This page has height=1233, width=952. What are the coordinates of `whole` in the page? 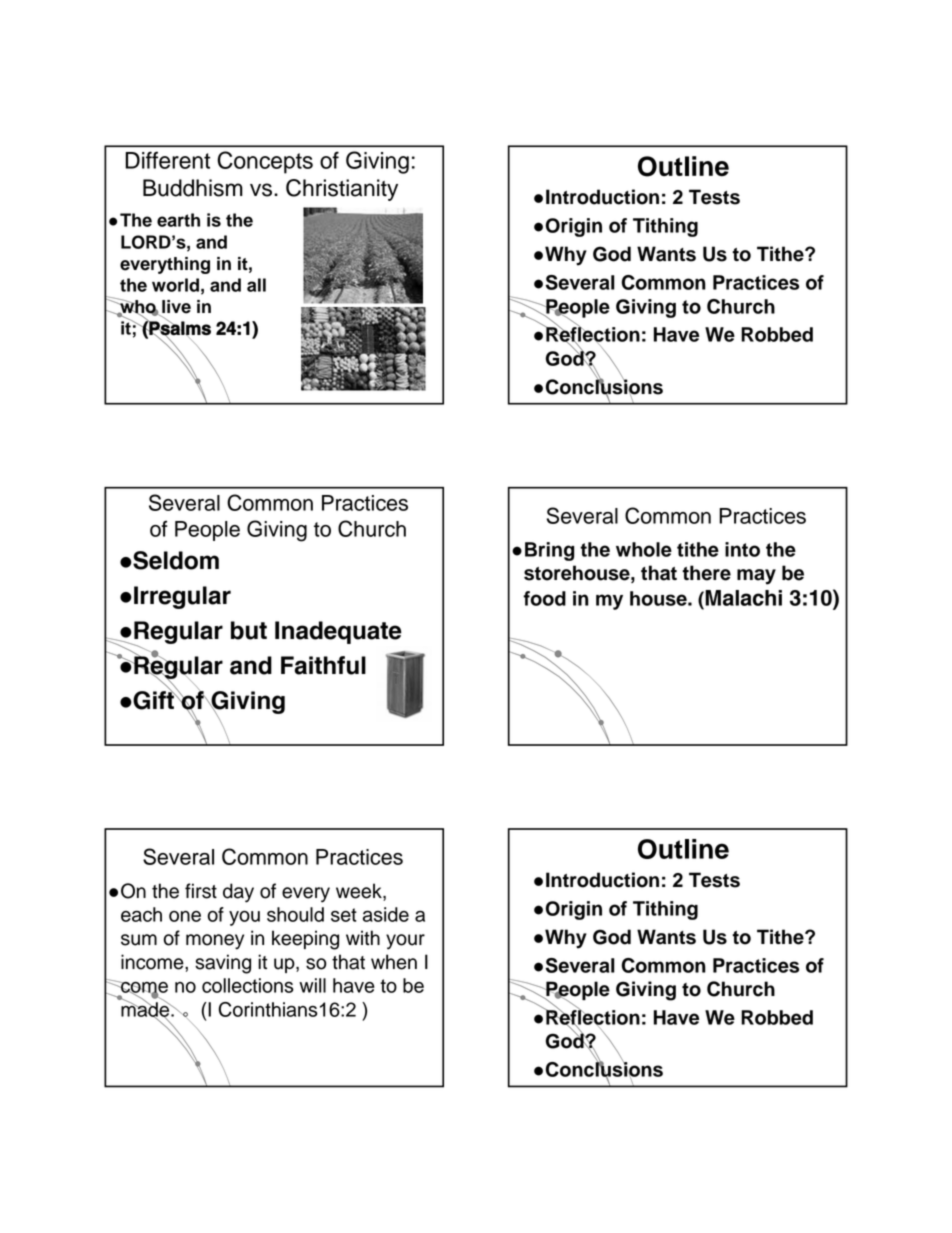 It's located at (644, 549).
